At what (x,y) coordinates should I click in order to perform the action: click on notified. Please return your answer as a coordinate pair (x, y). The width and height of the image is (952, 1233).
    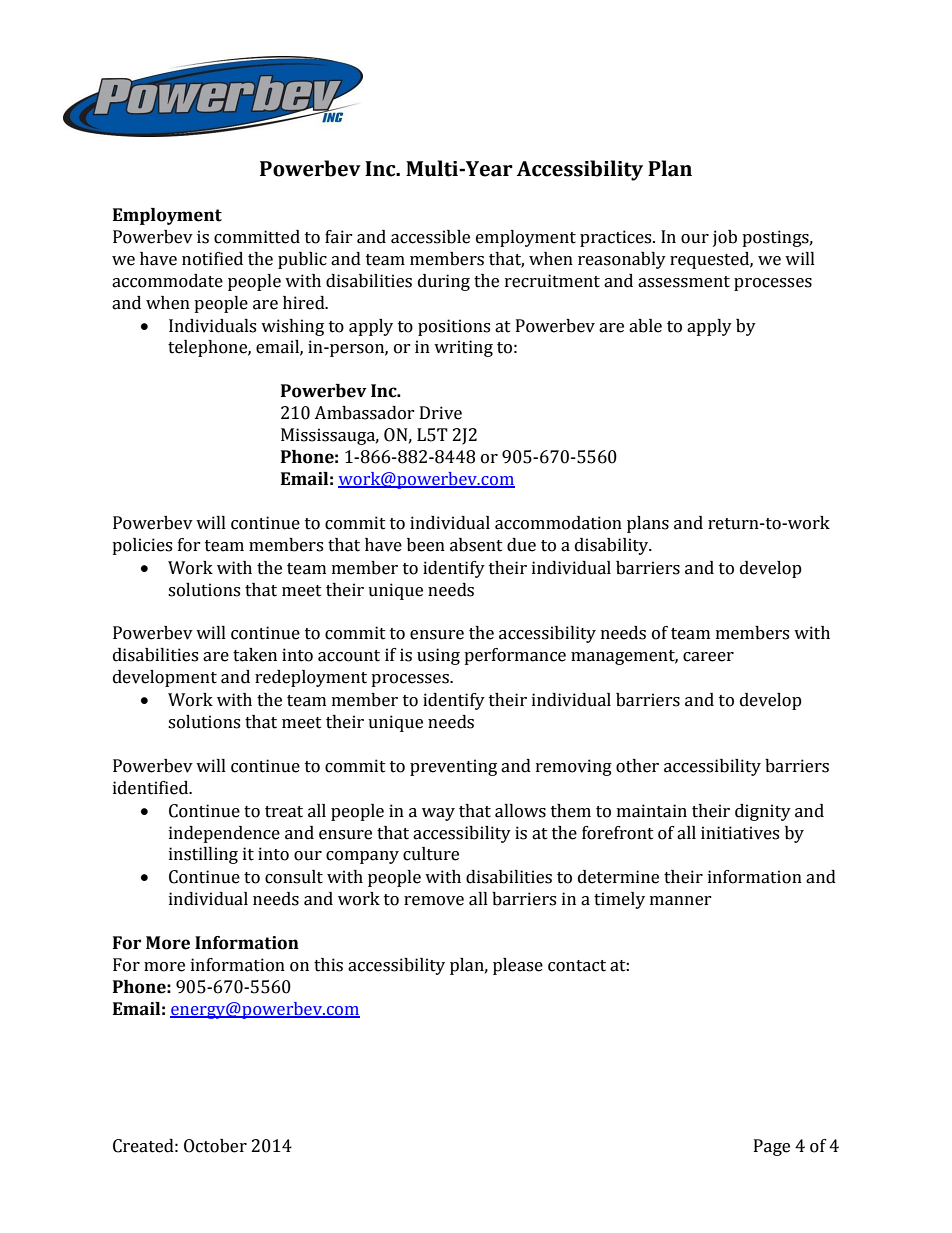
    Looking at the image, I should click on (212, 259).
